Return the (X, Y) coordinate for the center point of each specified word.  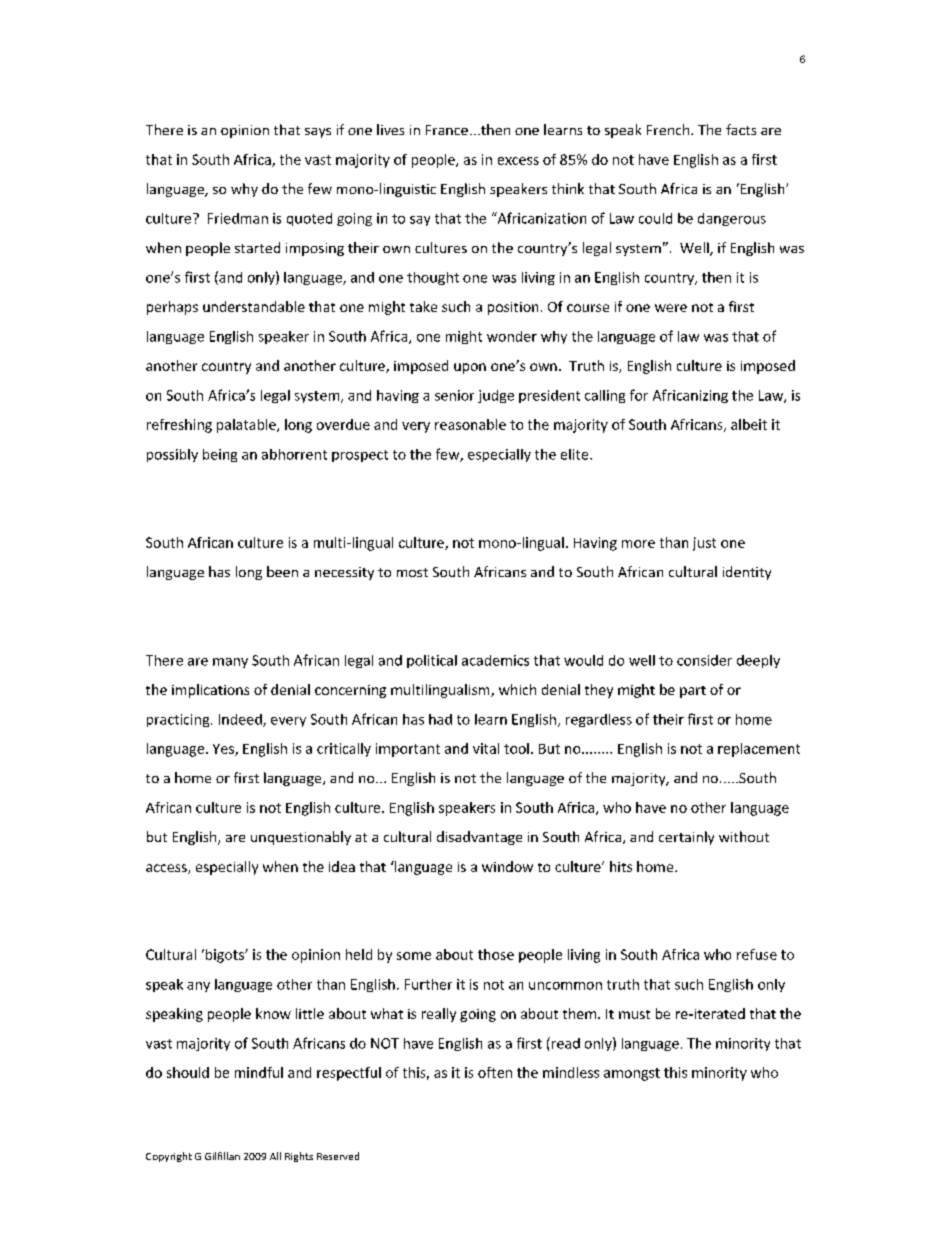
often (495, 1072)
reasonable (470, 424)
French (669, 129)
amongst (632, 1074)
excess (518, 161)
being (220, 455)
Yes (224, 750)
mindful (259, 1072)
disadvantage (479, 838)
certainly (686, 838)
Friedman (238, 218)
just (704, 544)
